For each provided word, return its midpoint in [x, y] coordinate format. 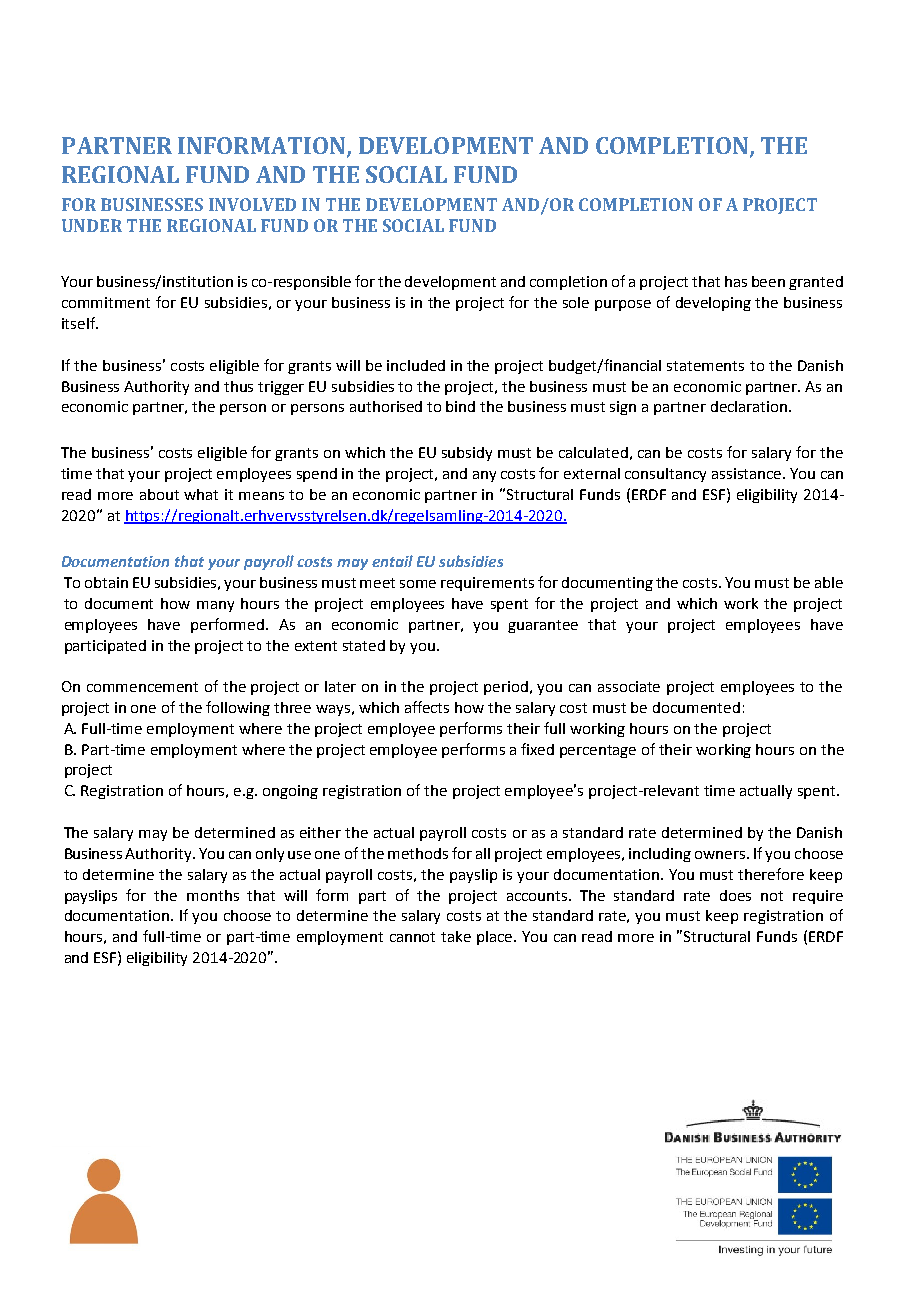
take [456, 936]
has [736, 281]
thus [238, 386]
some [418, 584]
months [213, 895]
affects [427, 707]
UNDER [92, 225]
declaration [749, 406]
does [735, 895]
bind [460, 406]
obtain [106, 582]
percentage [598, 751]
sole [576, 302]
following [238, 708]
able [829, 582]
